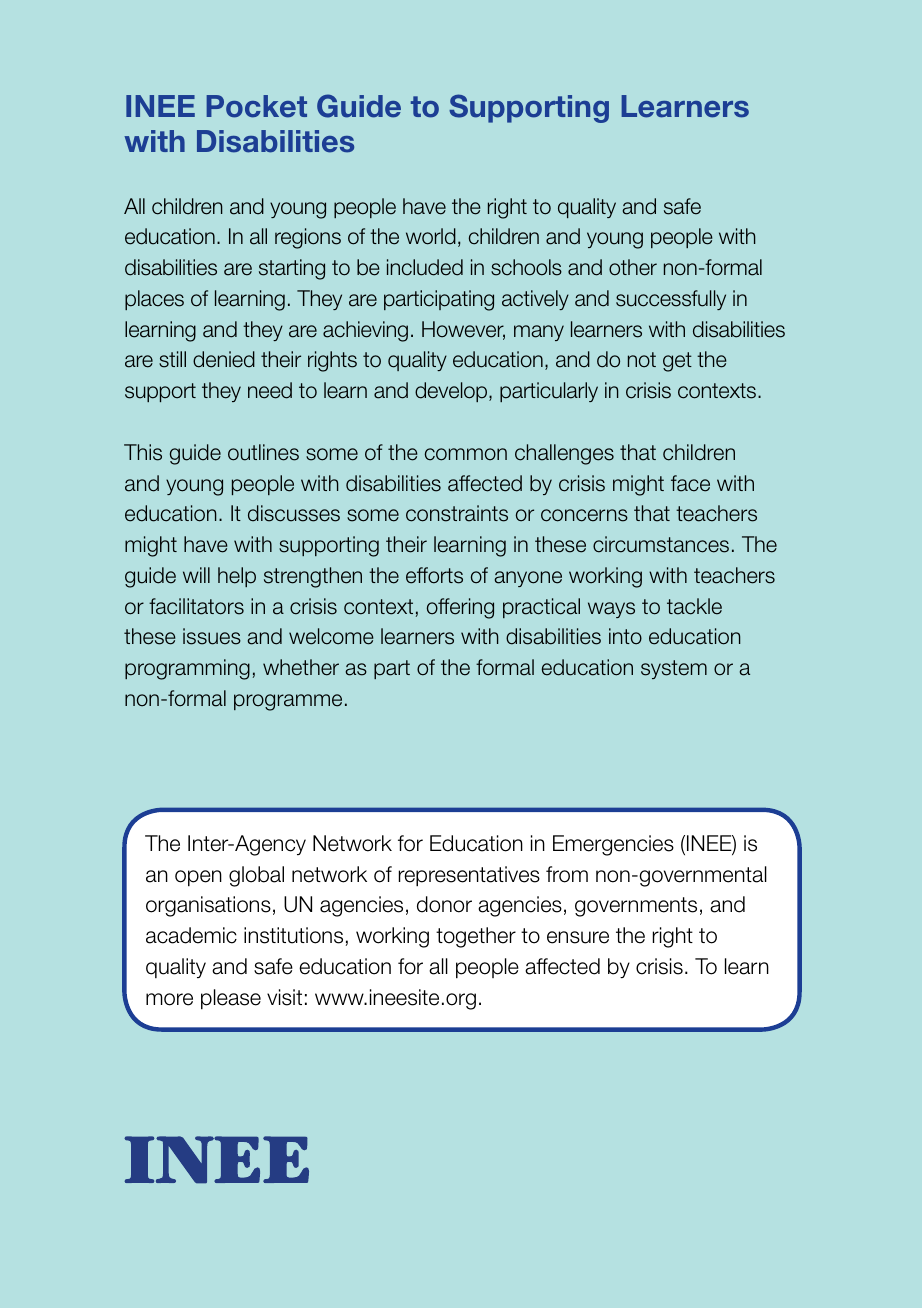 The width and height of the page is (924, 1308). What do you see at coordinates (231, 999) in the page?
I see `please` at bounding box center [231, 999].
